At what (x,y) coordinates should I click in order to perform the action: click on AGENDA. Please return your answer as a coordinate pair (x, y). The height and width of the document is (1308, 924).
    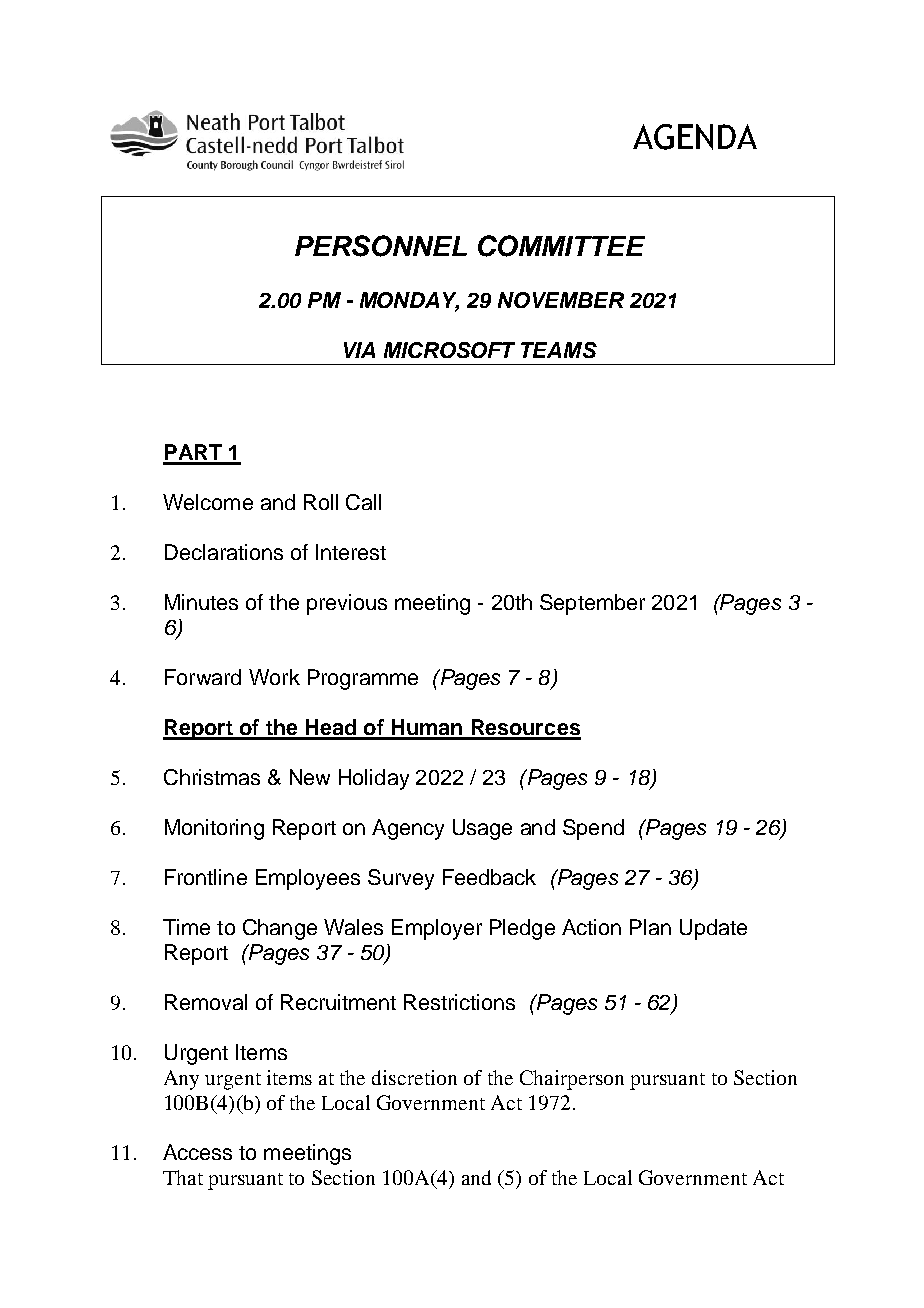
    Looking at the image, I should click on (695, 137).
